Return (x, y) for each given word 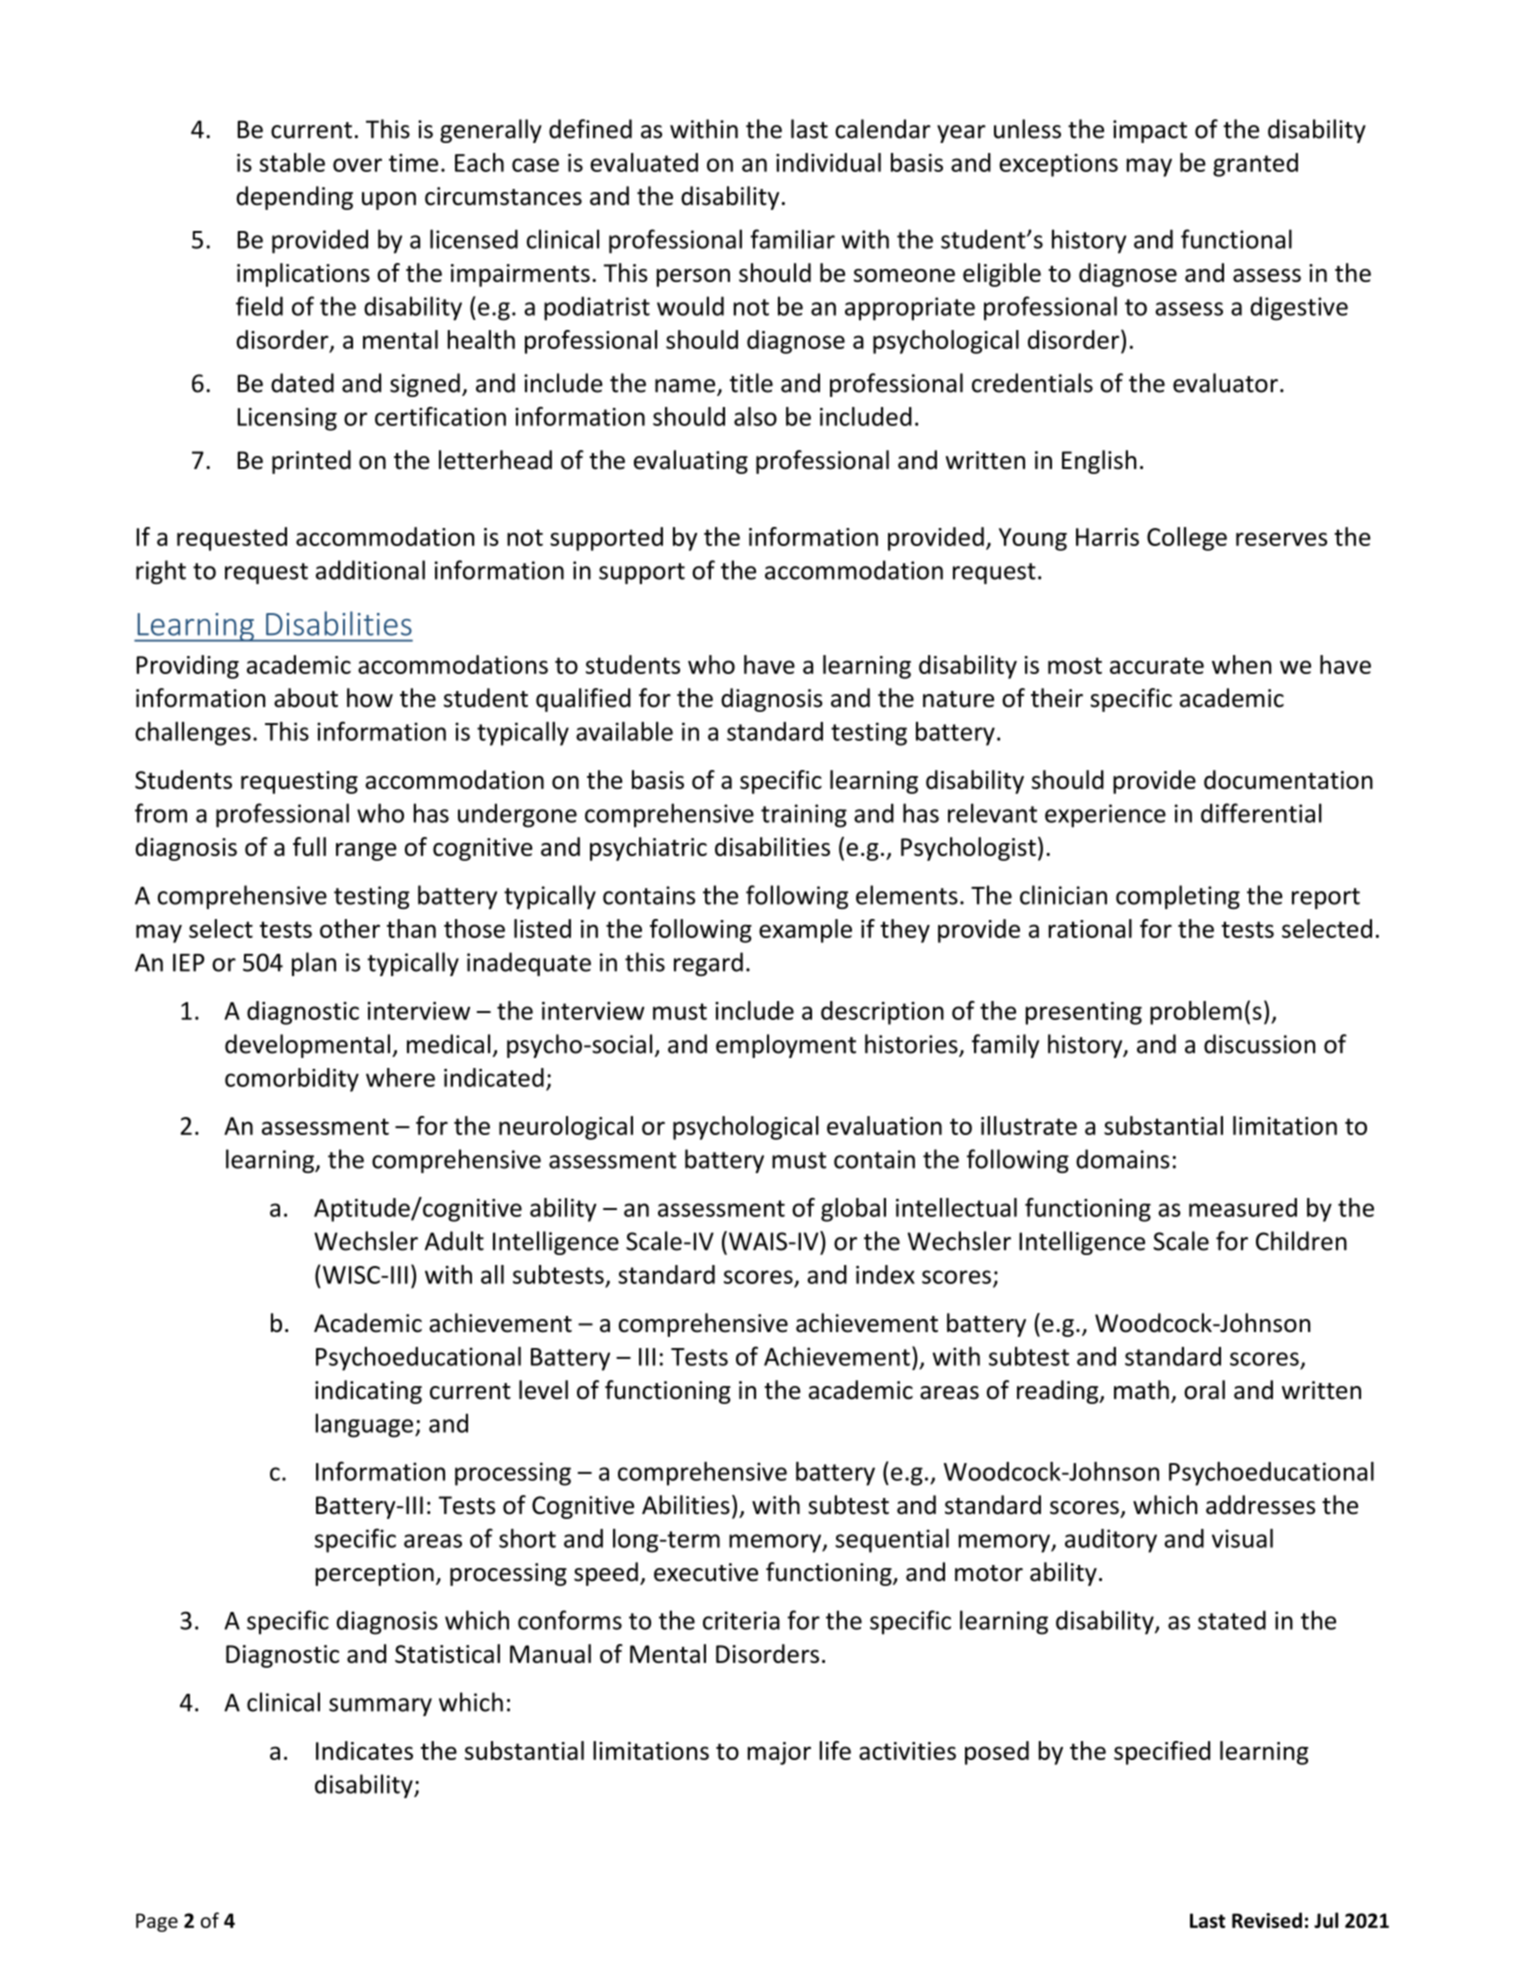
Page (157, 1922)
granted (1255, 165)
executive (706, 1572)
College (1187, 539)
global (853, 1210)
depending (294, 198)
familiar (792, 239)
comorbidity (292, 1080)
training (804, 816)
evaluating (691, 462)
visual (1242, 1538)
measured (1243, 1207)
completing (1178, 897)
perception (374, 1574)
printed (311, 462)
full (309, 846)
